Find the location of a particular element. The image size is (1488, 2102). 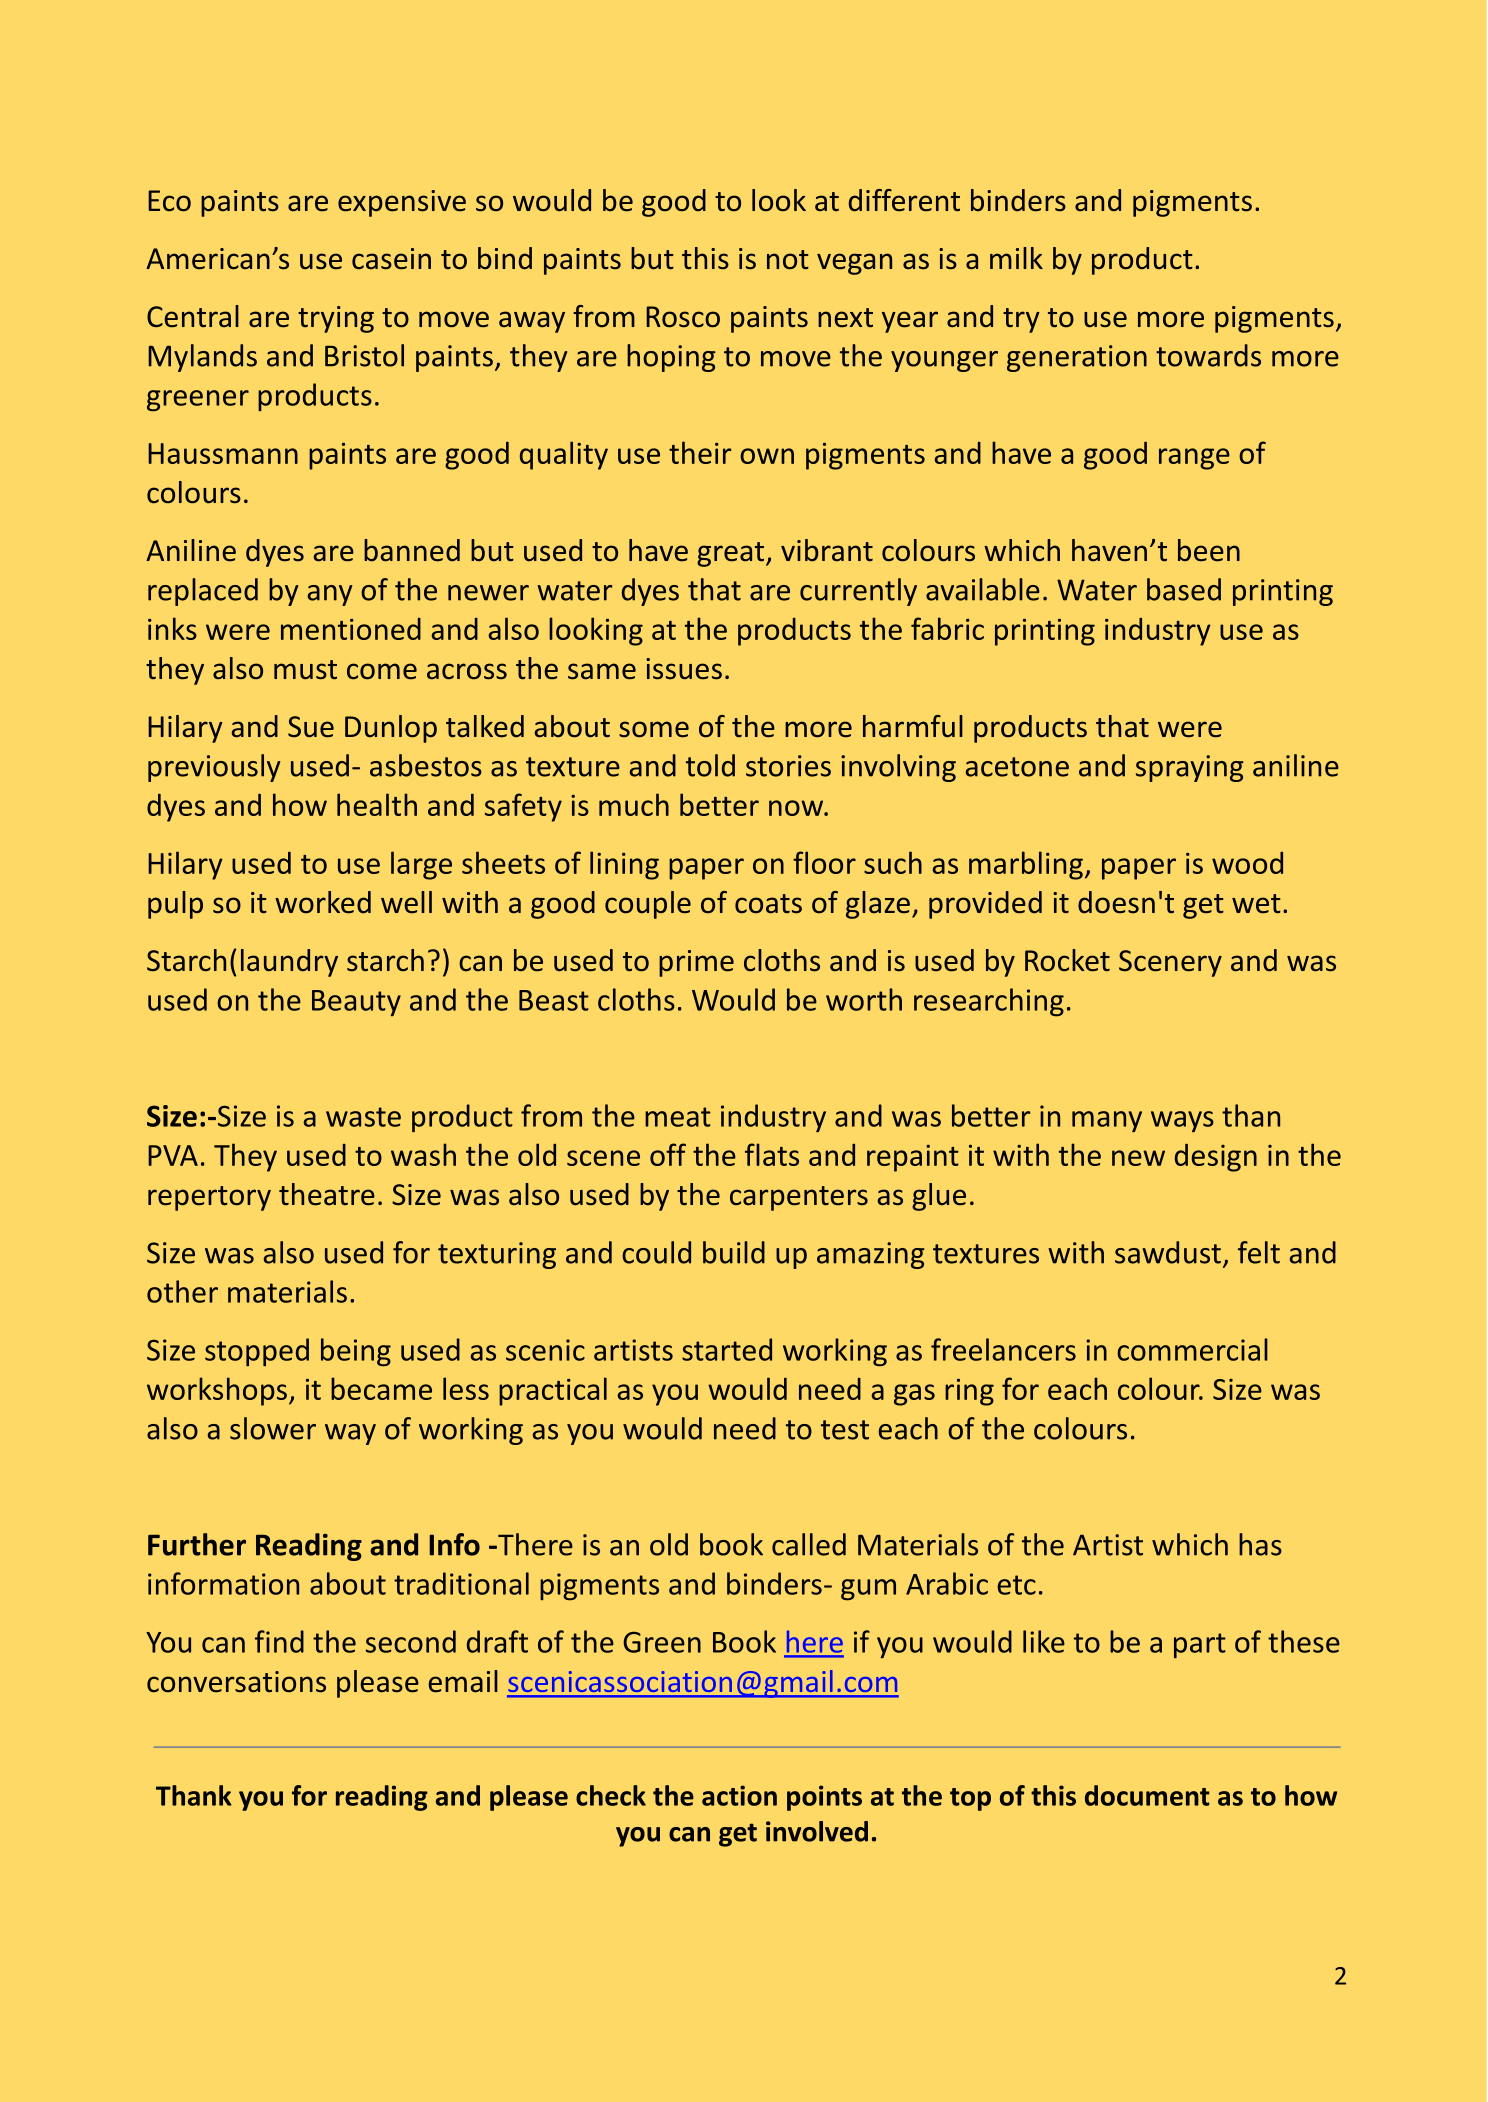

build is located at coordinates (734, 1252).
